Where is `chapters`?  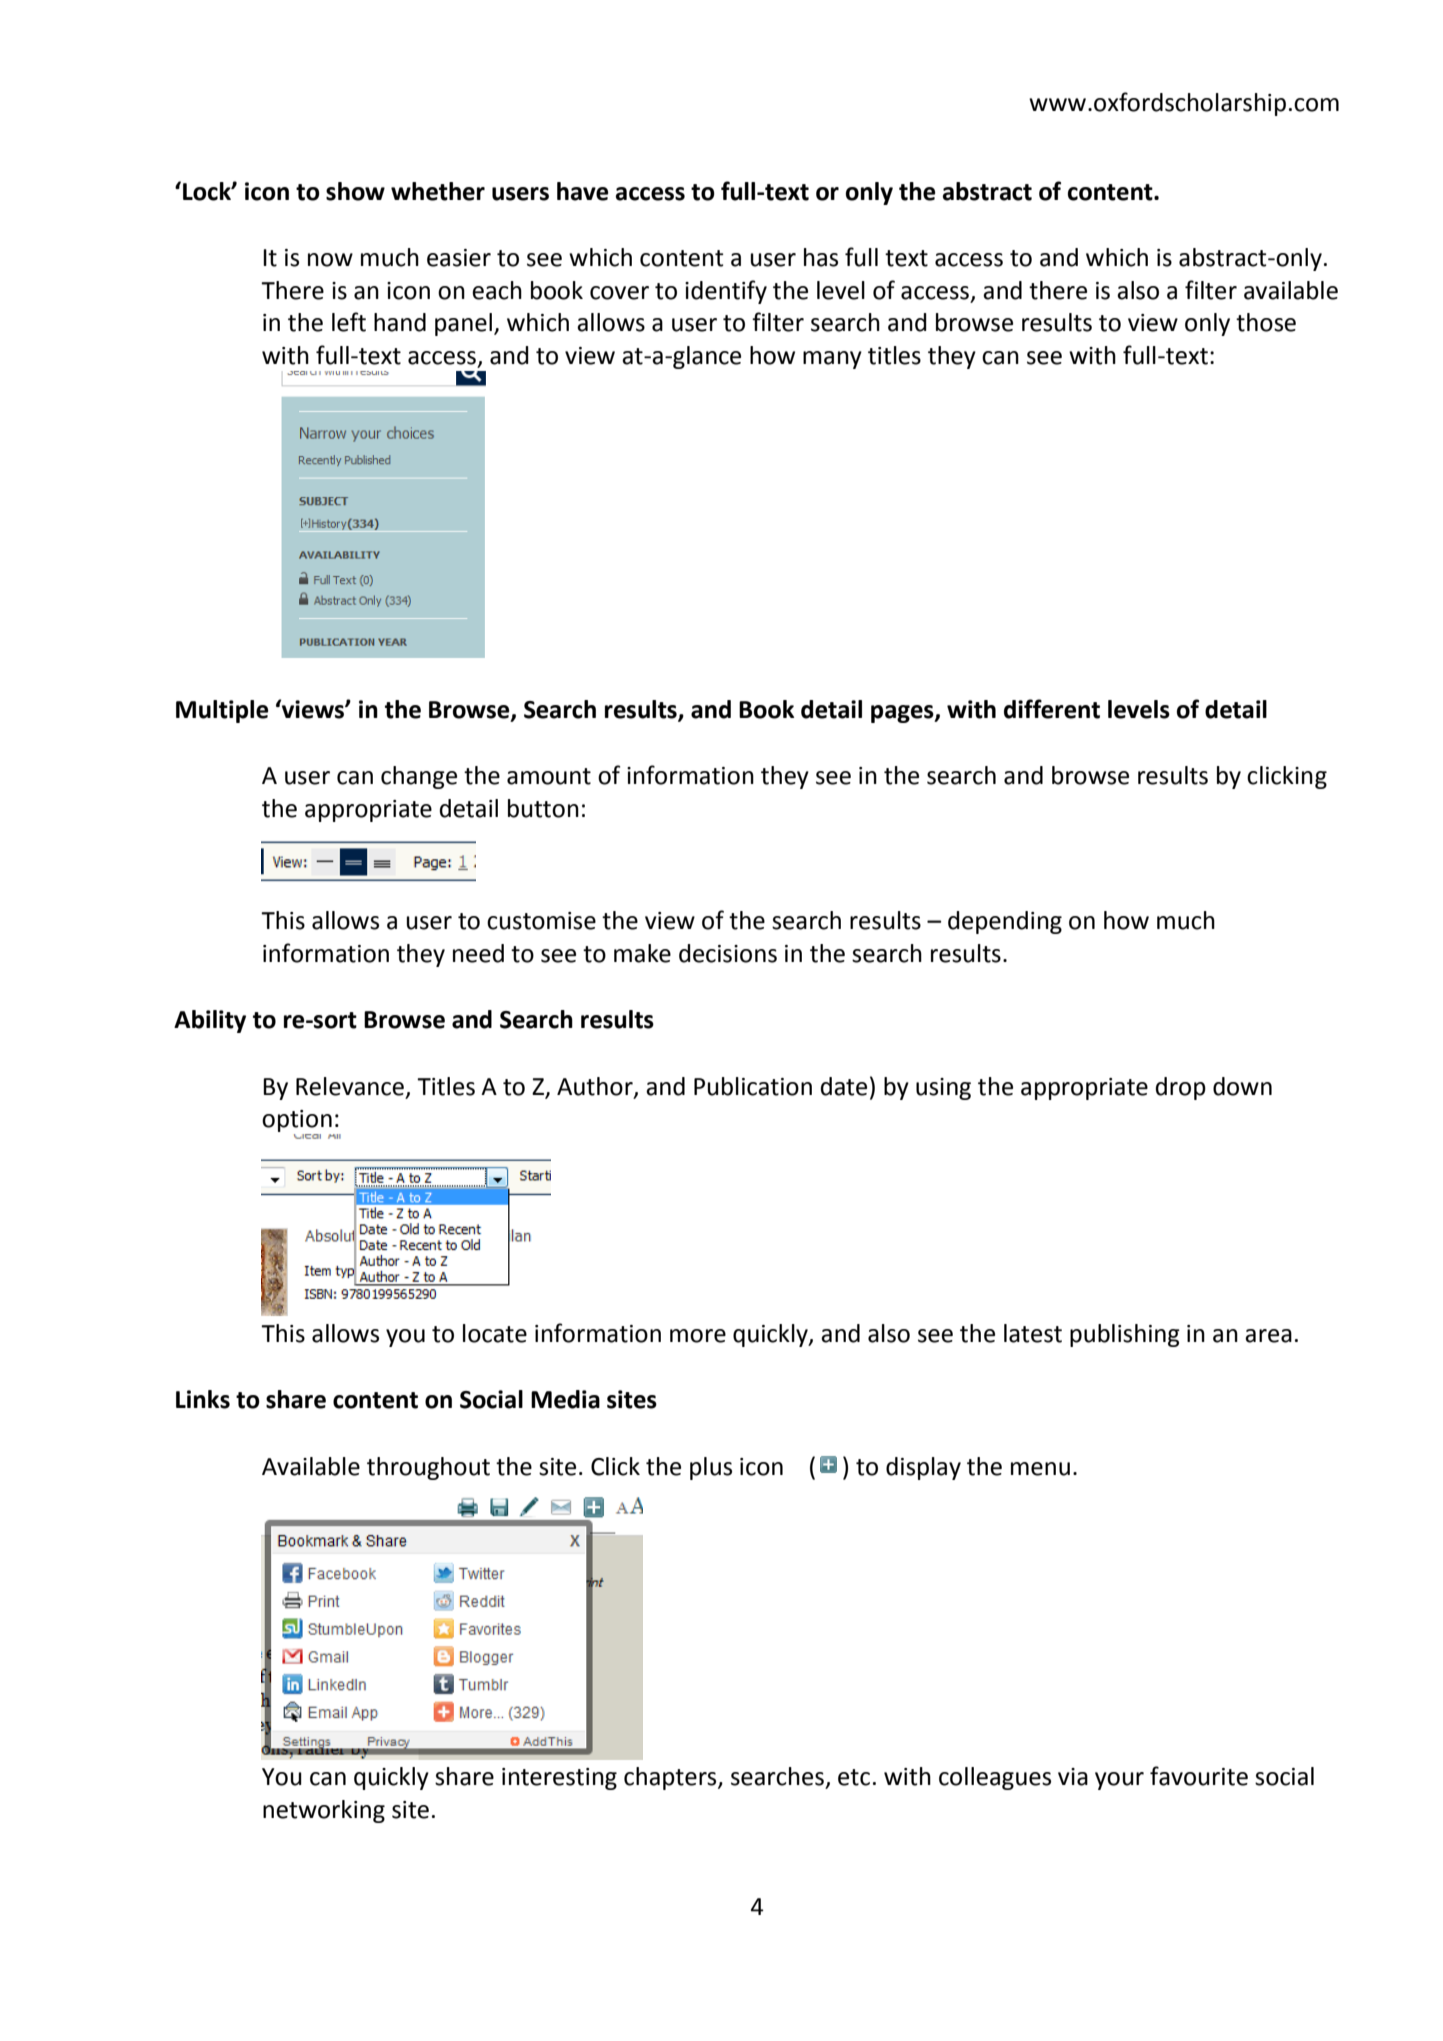
chapters is located at coordinates (671, 1778).
